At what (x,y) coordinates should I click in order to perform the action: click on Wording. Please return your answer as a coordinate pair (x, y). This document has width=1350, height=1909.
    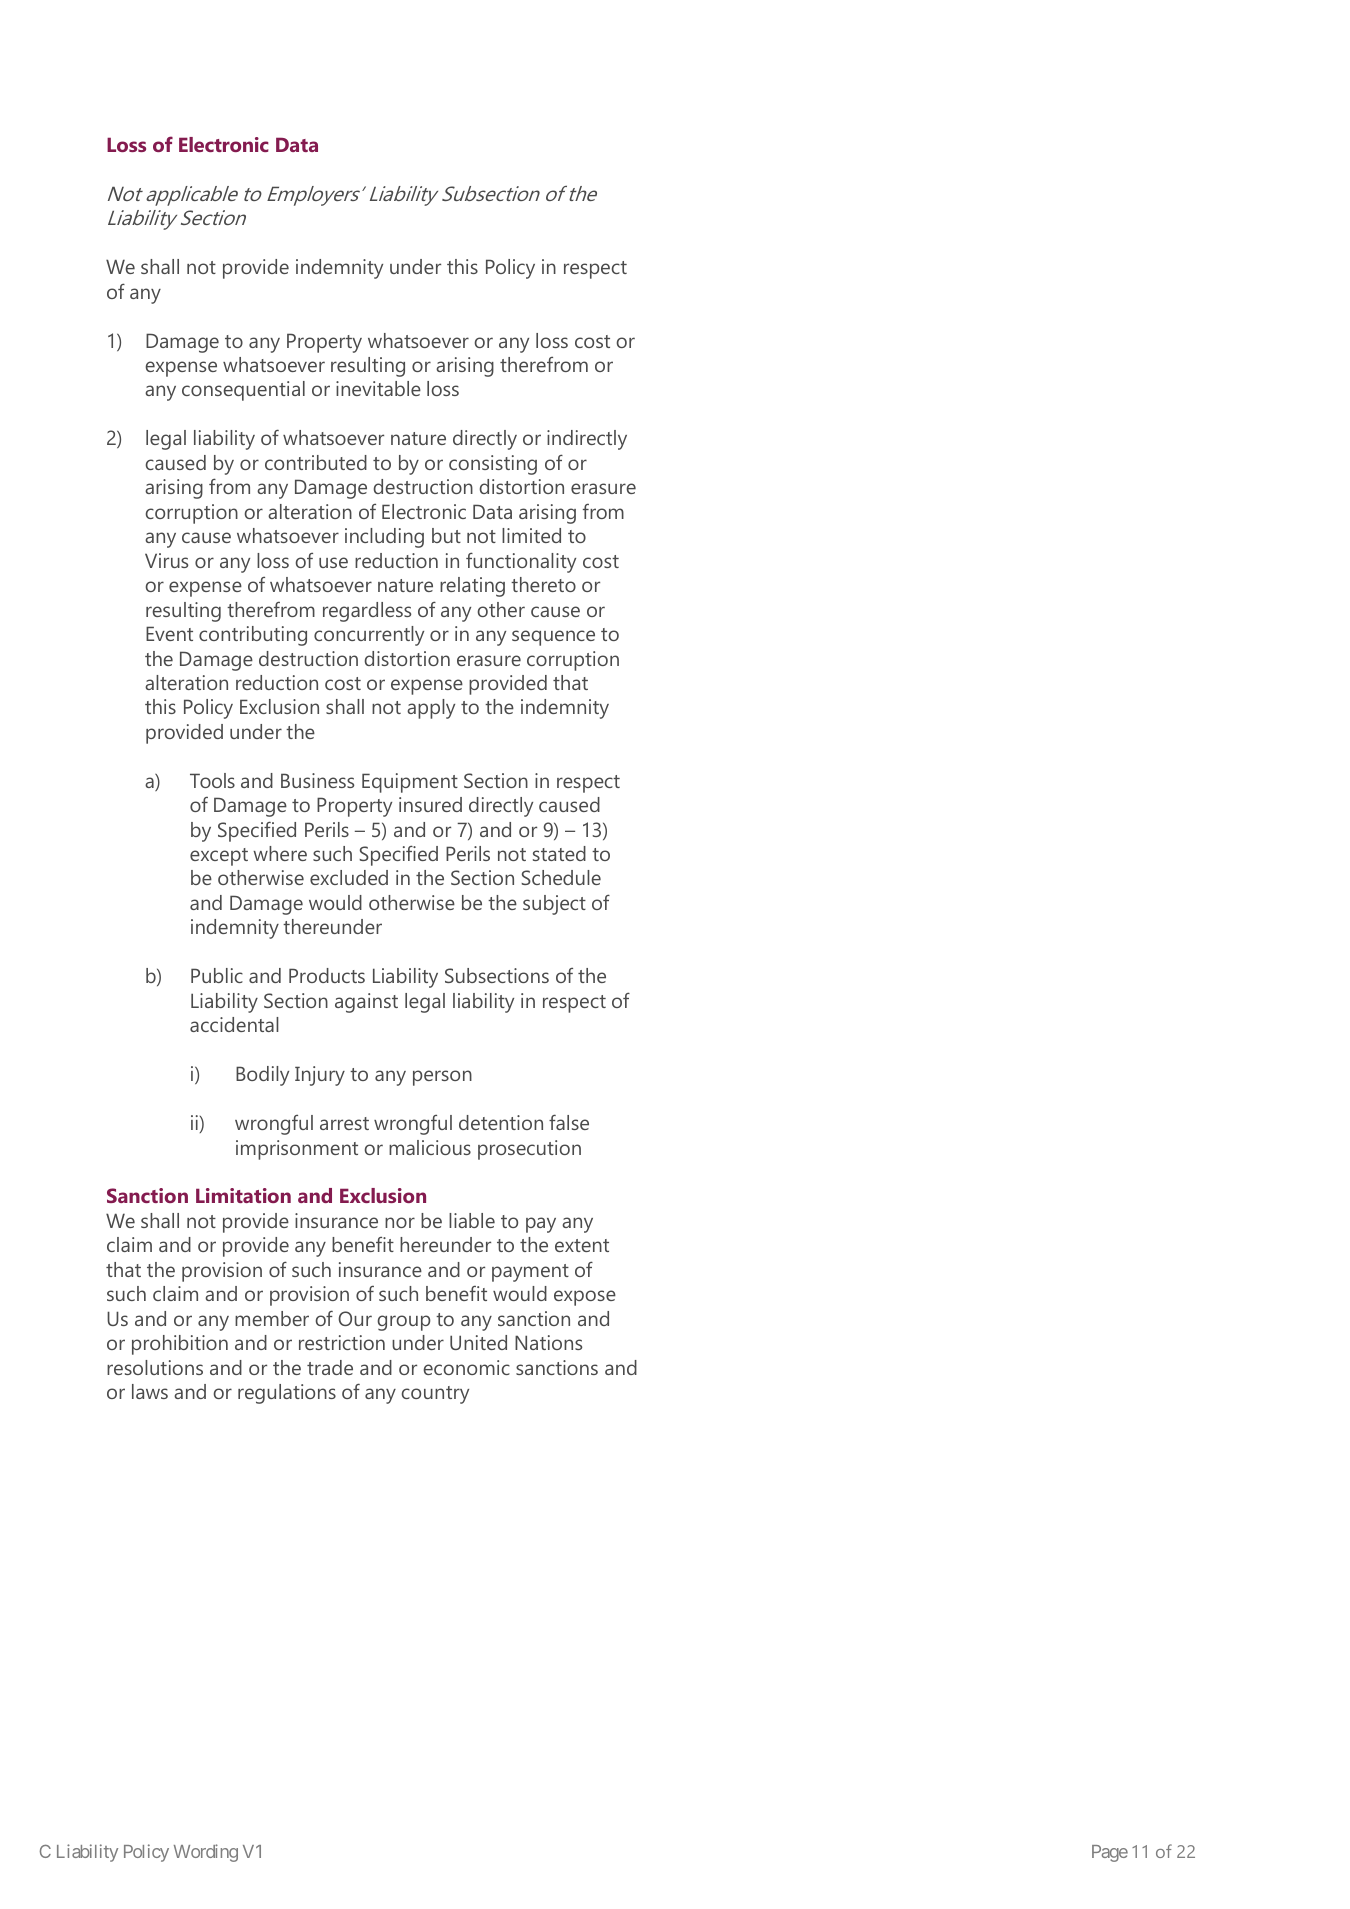
    Looking at the image, I should click on (206, 1853).
